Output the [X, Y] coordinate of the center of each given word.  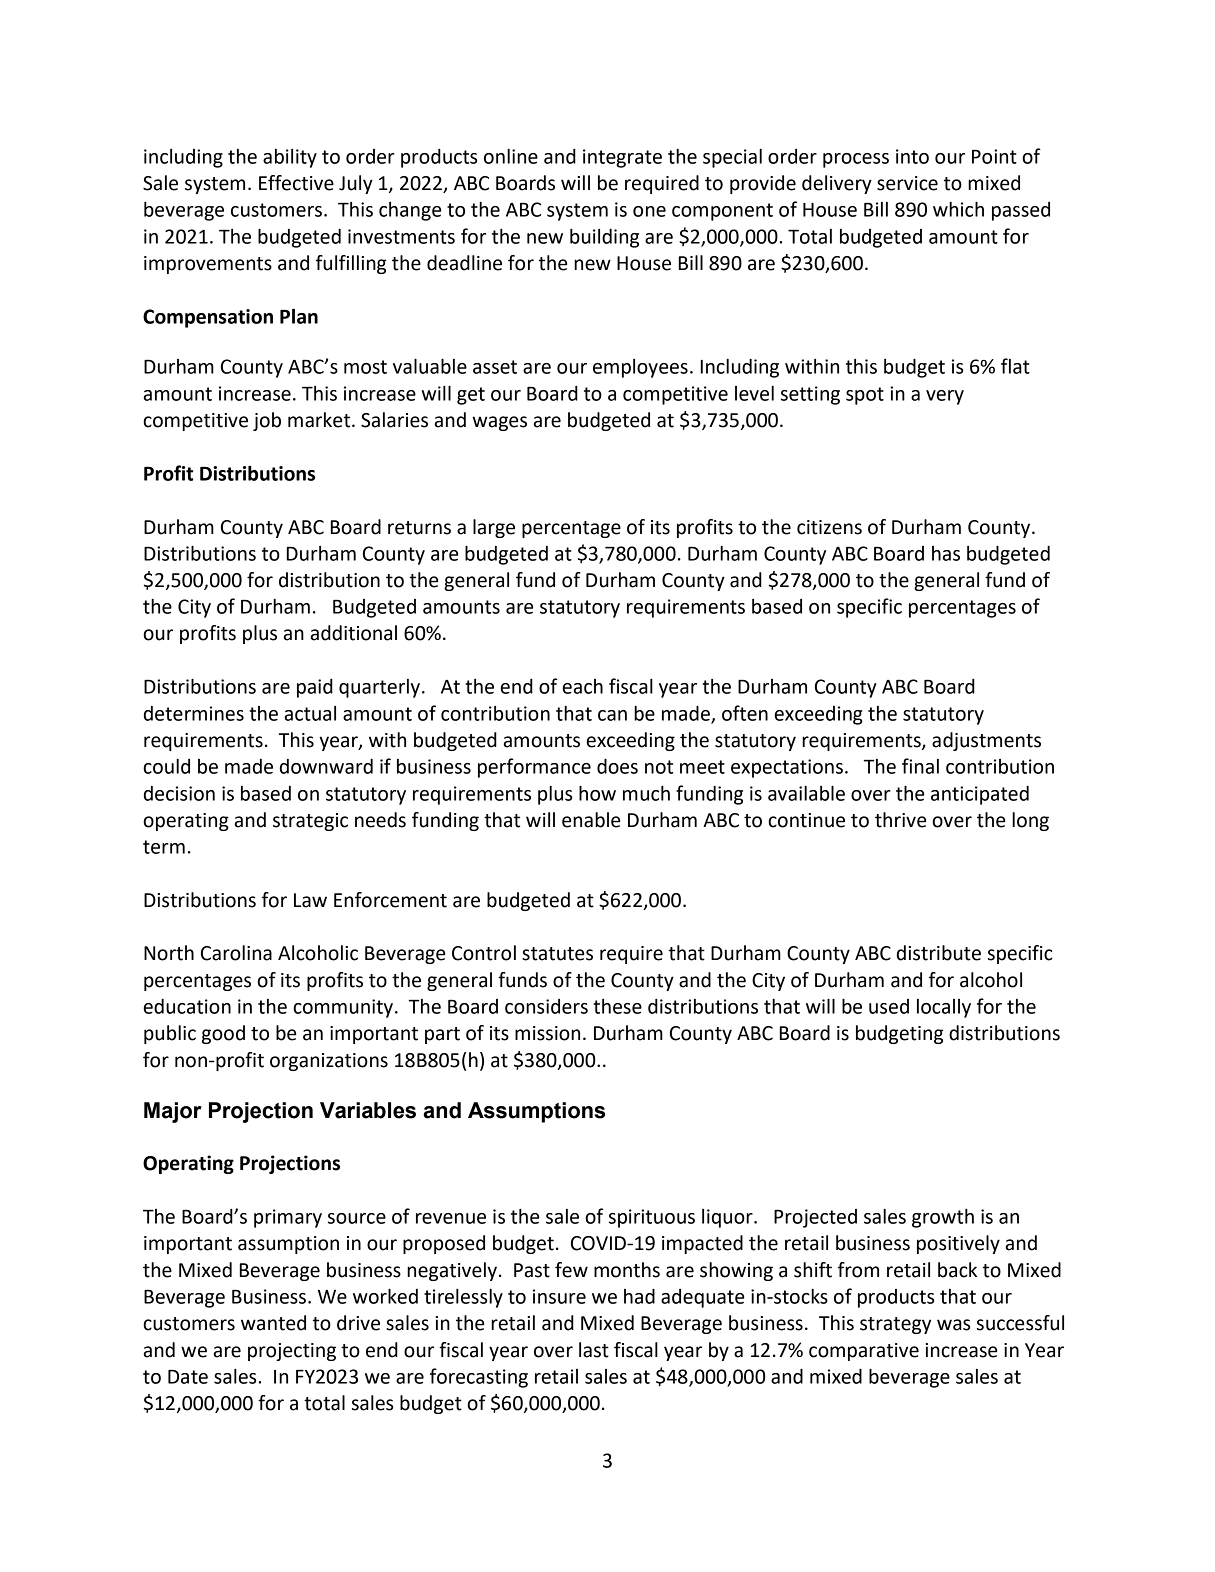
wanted [273, 1323]
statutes [557, 954]
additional [354, 633]
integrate [622, 158]
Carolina [236, 953]
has [946, 553]
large [494, 528]
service [907, 183]
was [953, 1325]
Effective [296, 183]
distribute [939, 953]
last [594, 1350]
